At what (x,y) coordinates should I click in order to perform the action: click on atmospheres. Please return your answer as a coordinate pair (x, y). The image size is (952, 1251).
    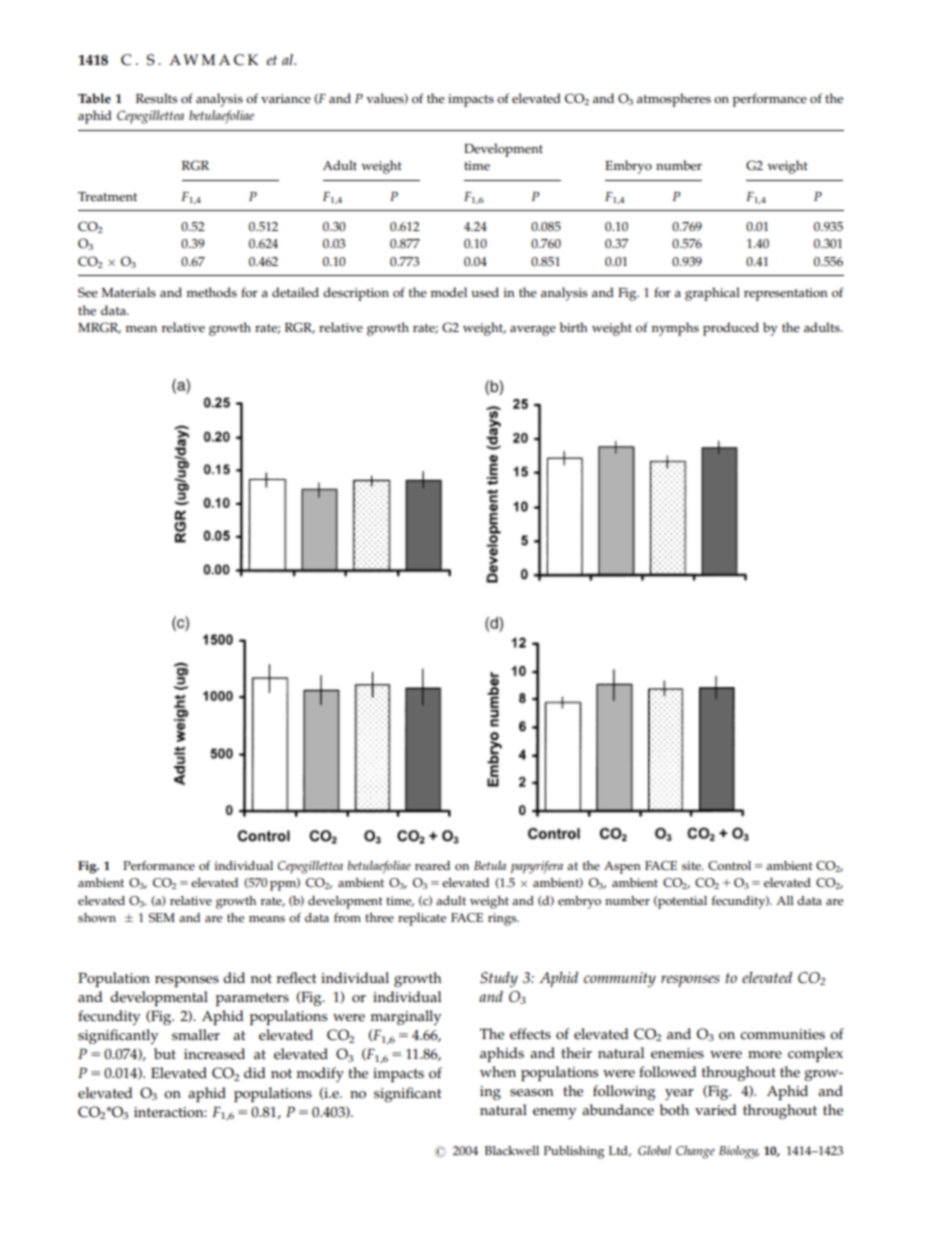
    Looking at the image, I should click on (674, 100).
